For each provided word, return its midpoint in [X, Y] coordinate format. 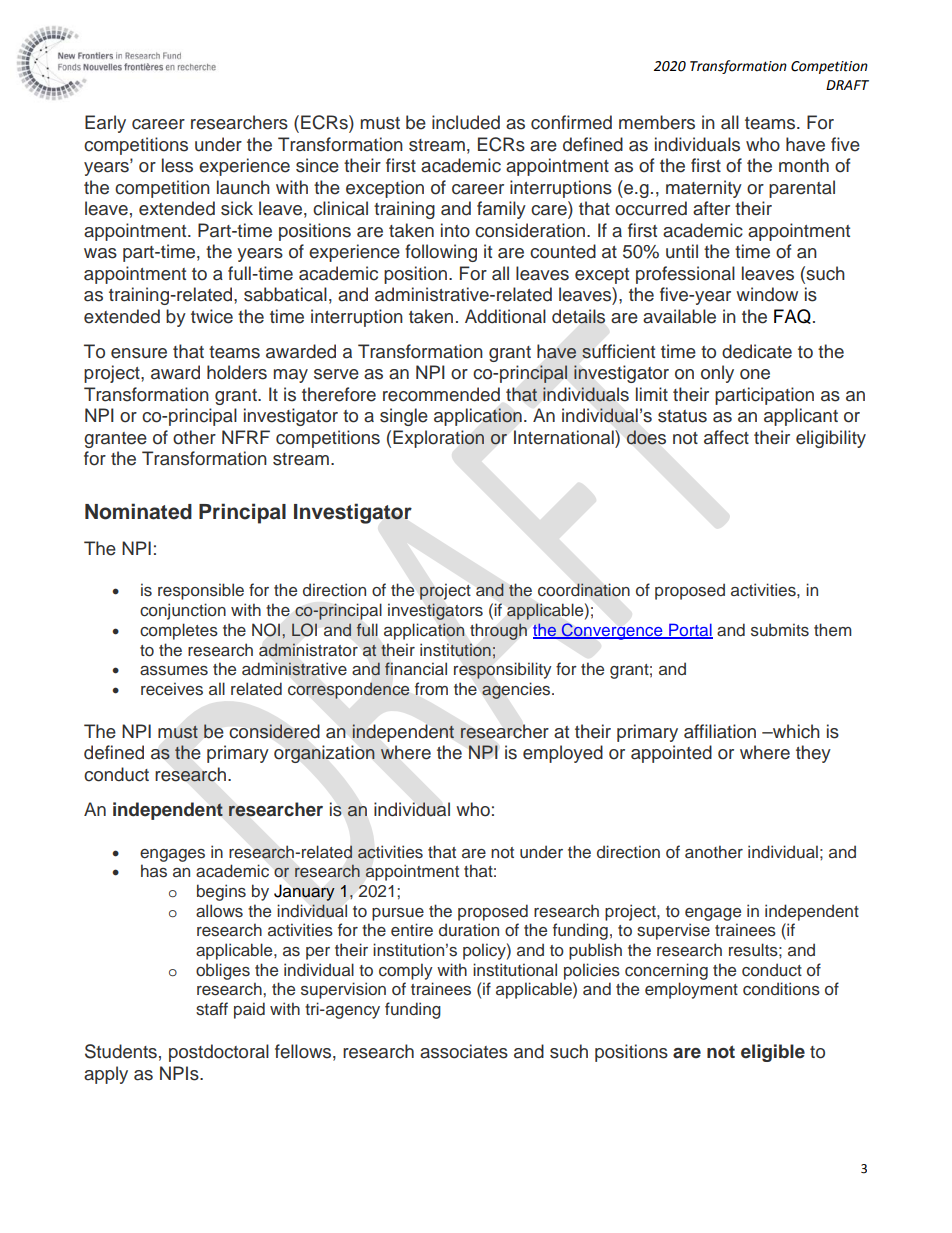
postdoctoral [219, 1053]
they [813, 754]
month [804, 165]
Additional [505, 316]
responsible [201, 591]
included [466, 122]
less [177, 165]
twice [212, 316]
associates [464, 1051]
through [498, 632]
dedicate [757, 351]
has [154, 871]
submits [780, 630]
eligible [773, 1053]
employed [563, 754]
